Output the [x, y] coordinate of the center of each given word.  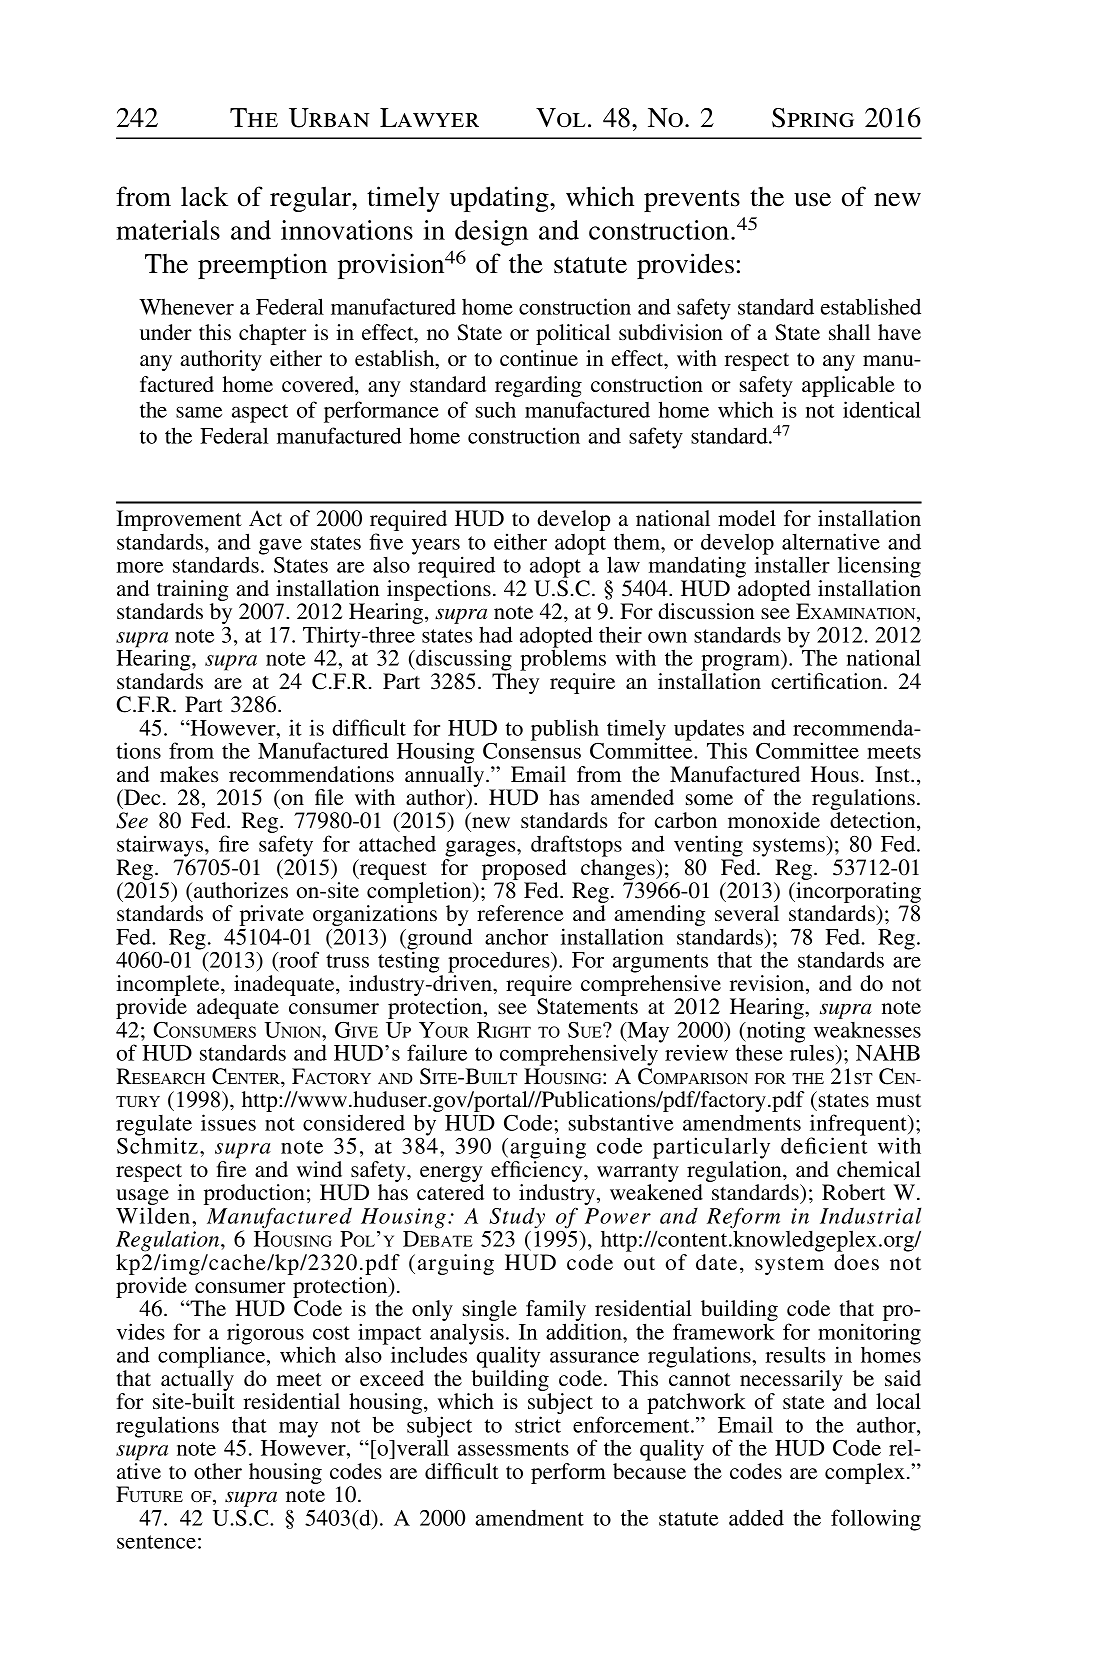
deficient [824, 1144]
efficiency [538, 1173]
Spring [813, 118]
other [218, 1471]
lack [204, 196]
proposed [524, 869]
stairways [161, 846]
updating [500, 199]
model [747, 518]
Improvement [179, 520]
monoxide [774, 820]
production [254, 1196]
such [496, 410]
